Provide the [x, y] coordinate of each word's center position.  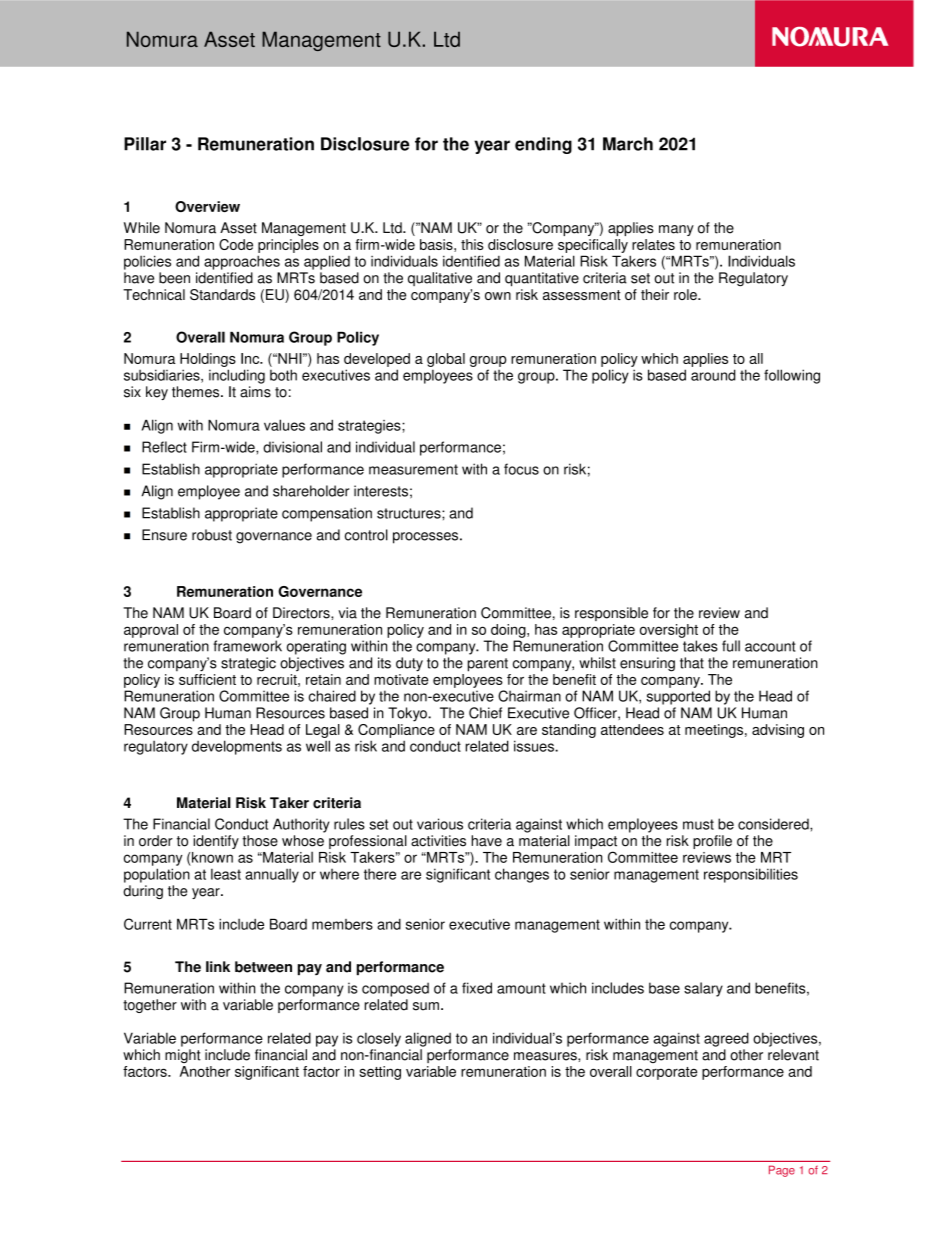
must [698, 824]
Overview [207, 206]
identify [216, 842]
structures [410, 513]
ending [543, 145]
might [183, 1056]
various [440, 824]
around [713, 375]
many [676, 230]
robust [212, 535]
